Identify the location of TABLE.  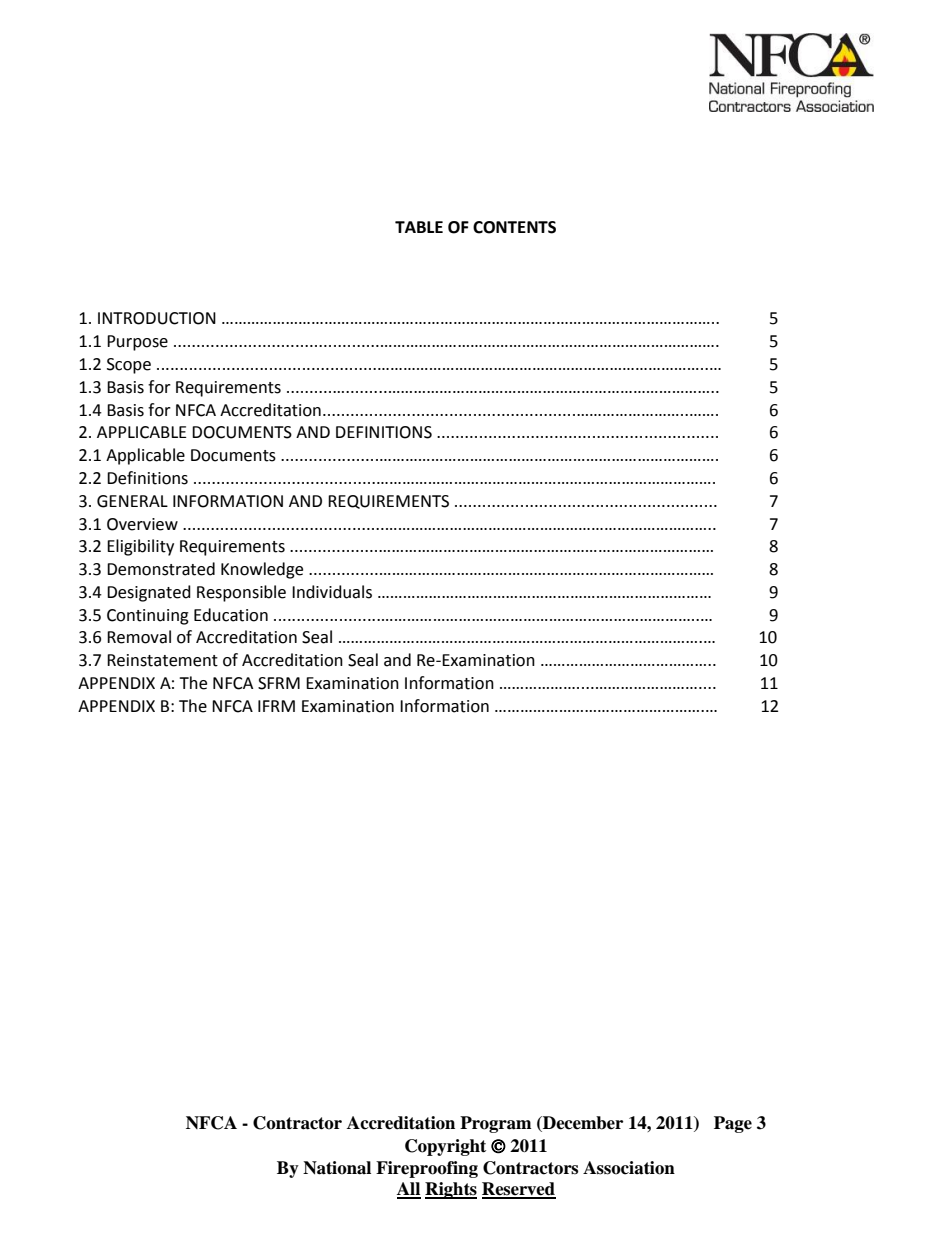
(419, 227).
